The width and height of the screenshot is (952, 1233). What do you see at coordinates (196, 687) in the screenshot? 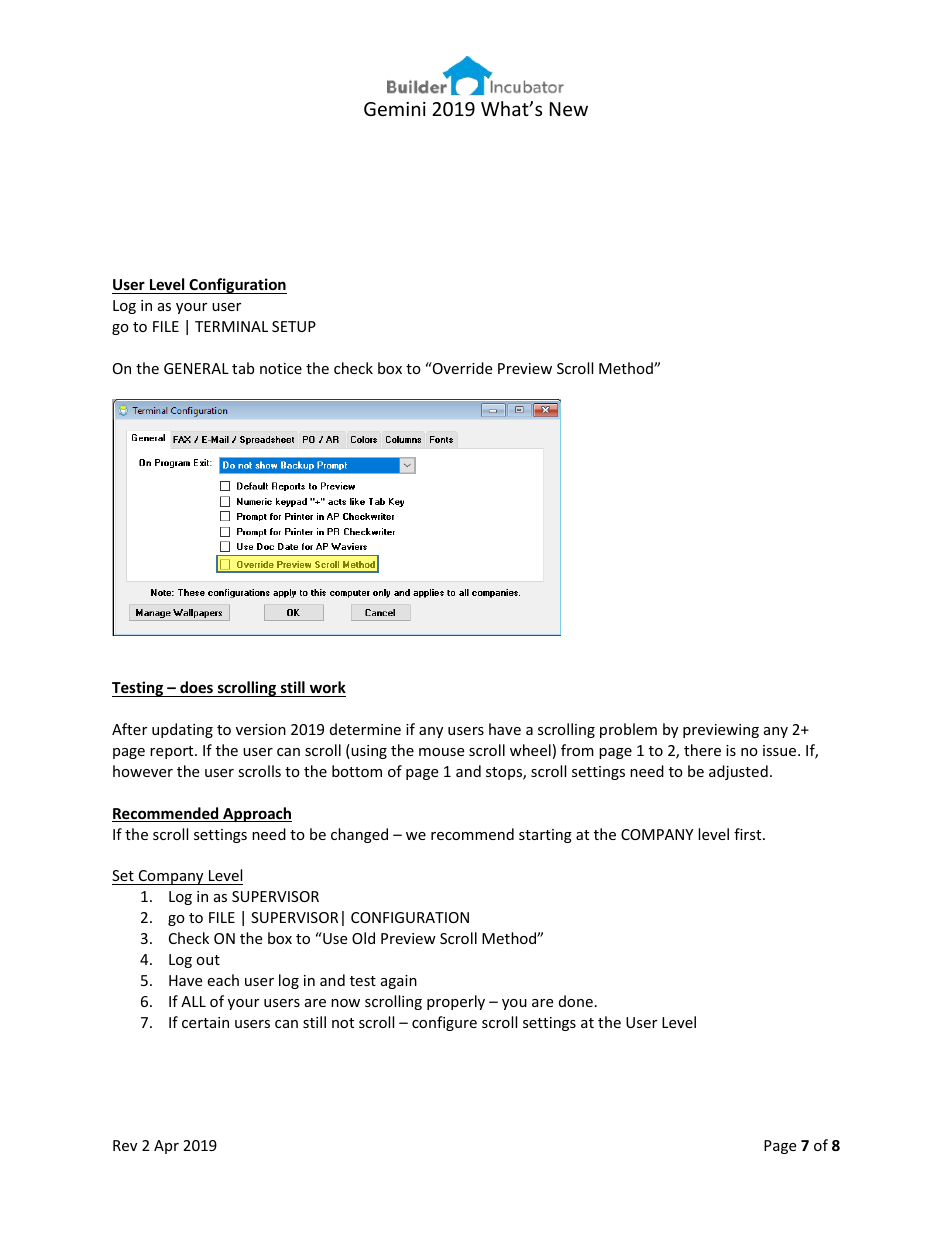
I see `does` at bounding box center [196, 687].
